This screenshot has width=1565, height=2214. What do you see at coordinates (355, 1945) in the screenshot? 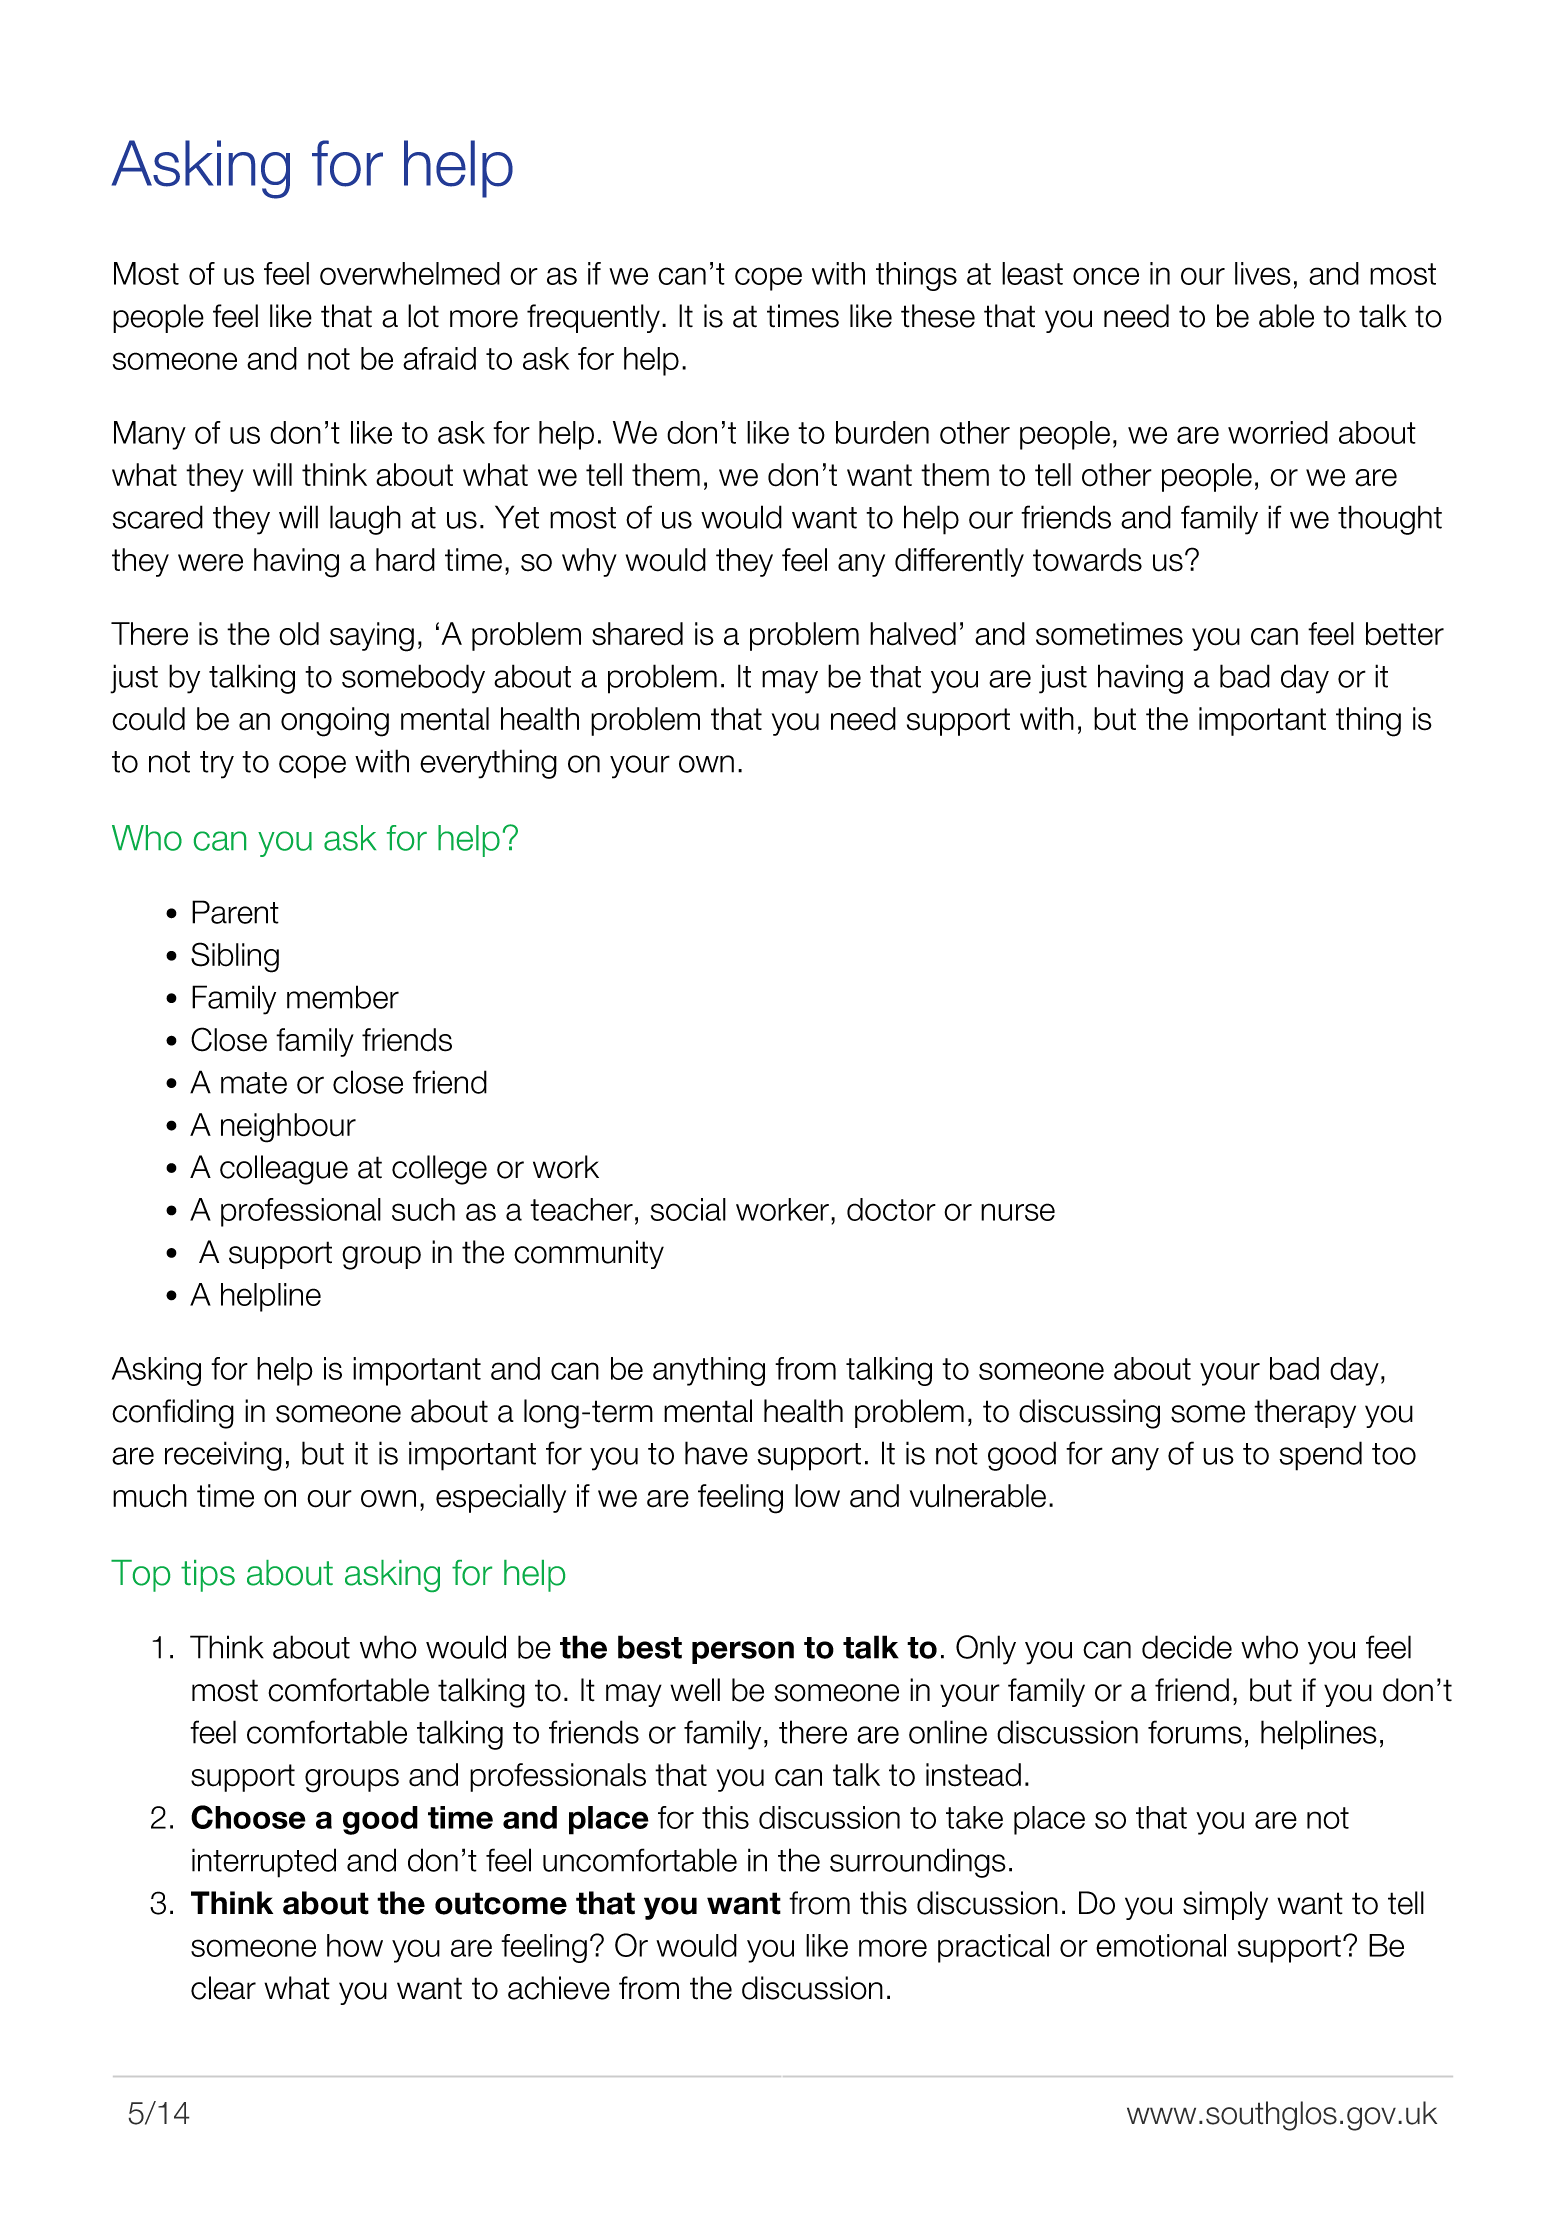
I see `how` at bounding box center [355, 1945].
